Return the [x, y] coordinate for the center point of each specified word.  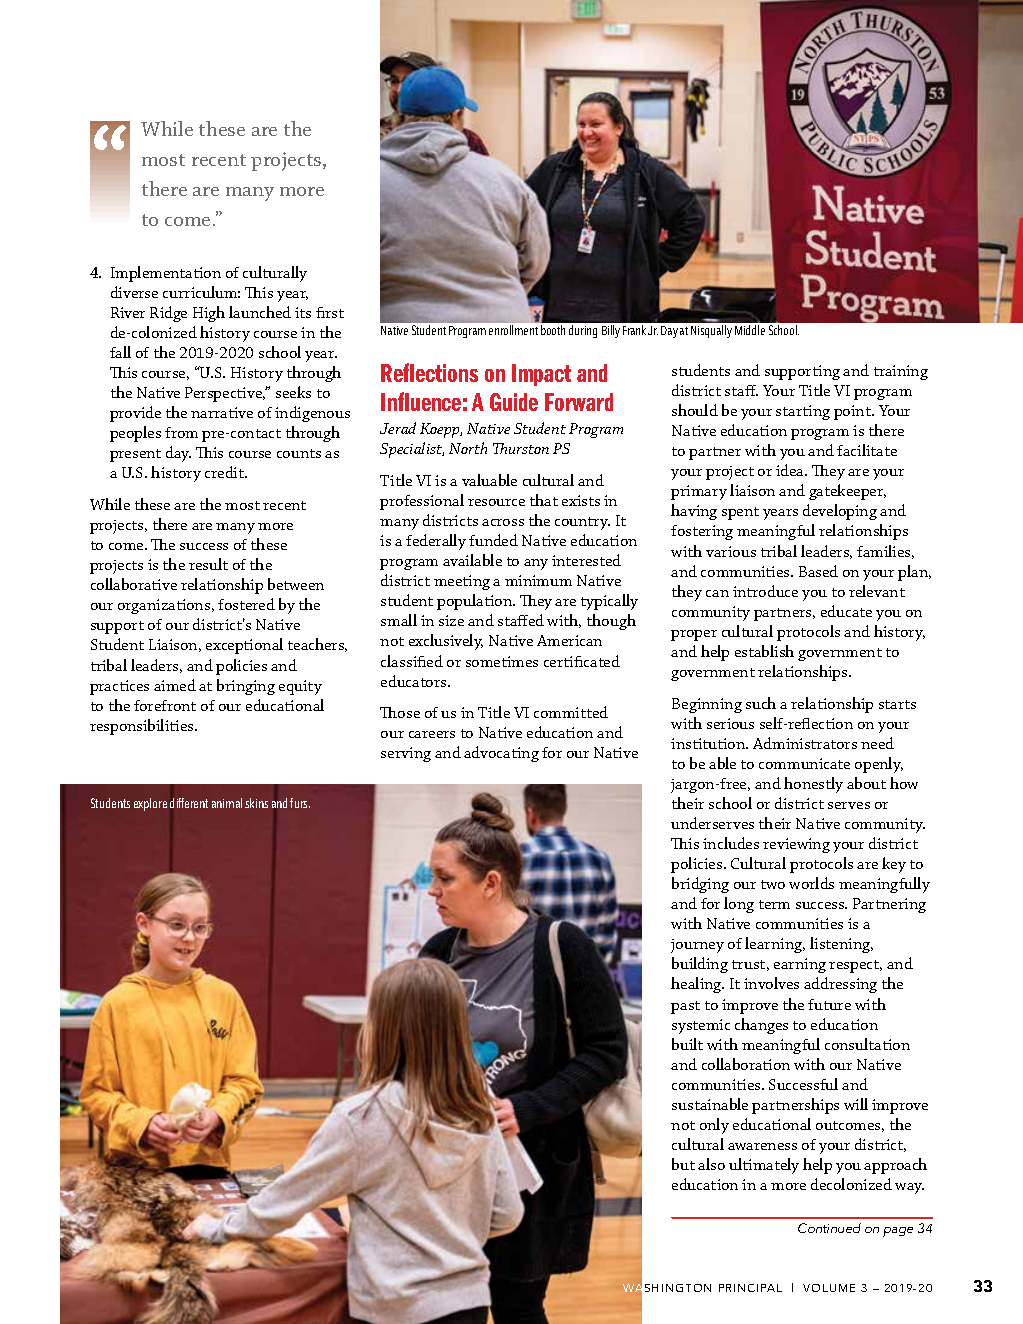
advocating [501, 754]
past [685, 1007]
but [683, 1164]
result [208, 564]
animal [227, 803]
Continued [829, 1228]
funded [493, 540]
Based [818, 571]
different [189, 803]
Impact [541, 375]
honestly [813, 785]
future [829, 1004]
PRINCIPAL [750, 1288]
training [901, 372]
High [209, 314]
